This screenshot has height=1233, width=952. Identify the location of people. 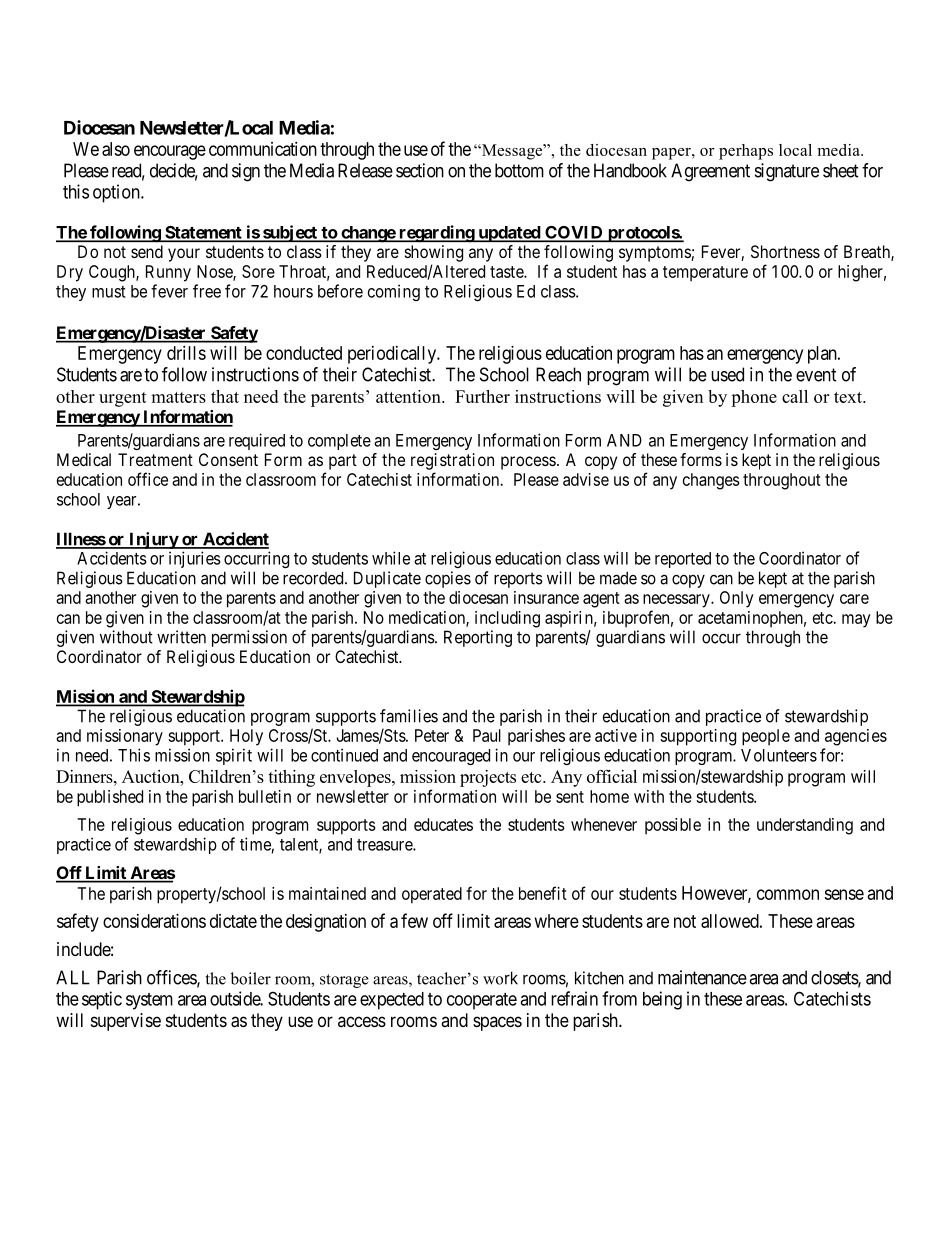
(766, 737).
